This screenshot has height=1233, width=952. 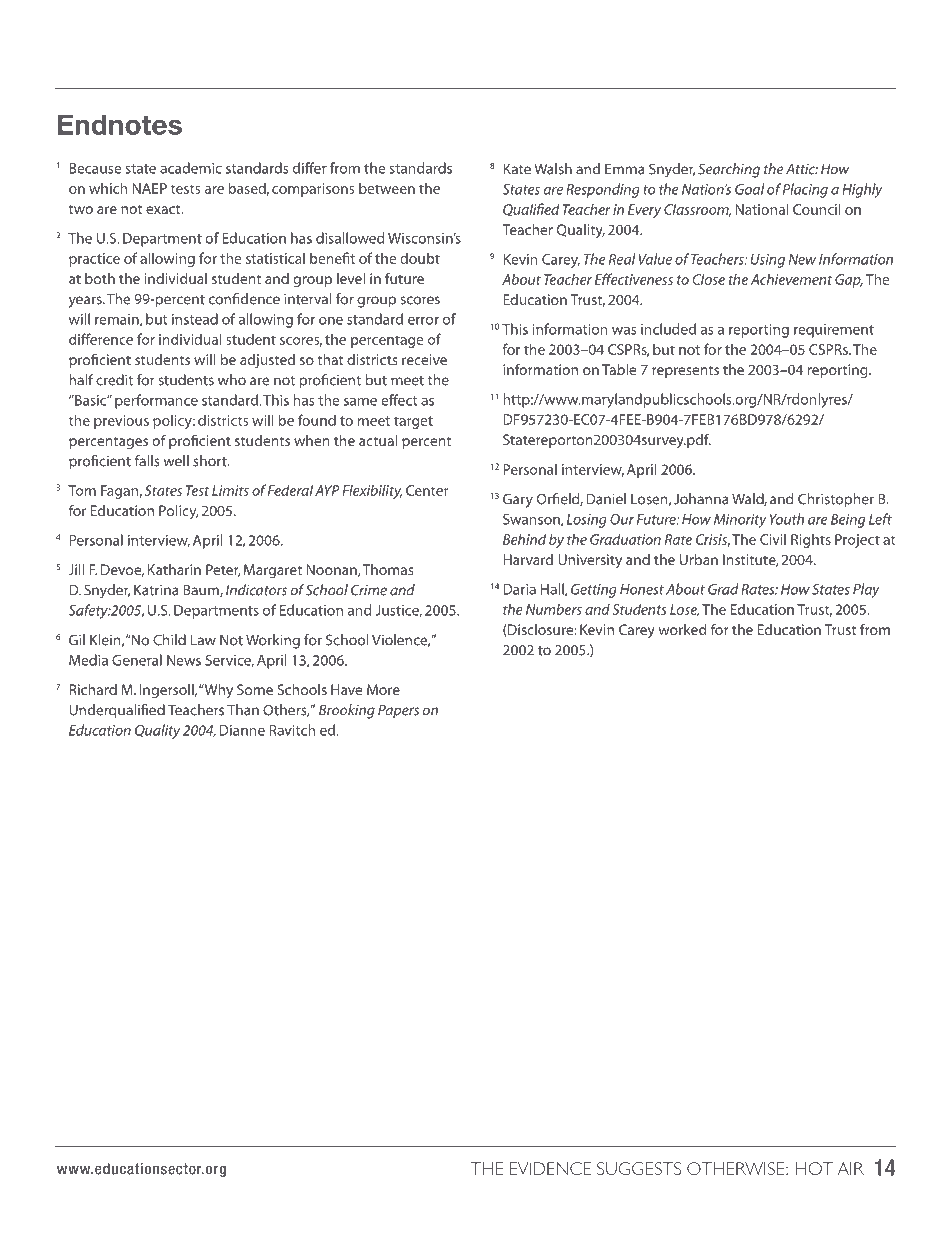 I want to click on academic, so click(x=191, y=168).
